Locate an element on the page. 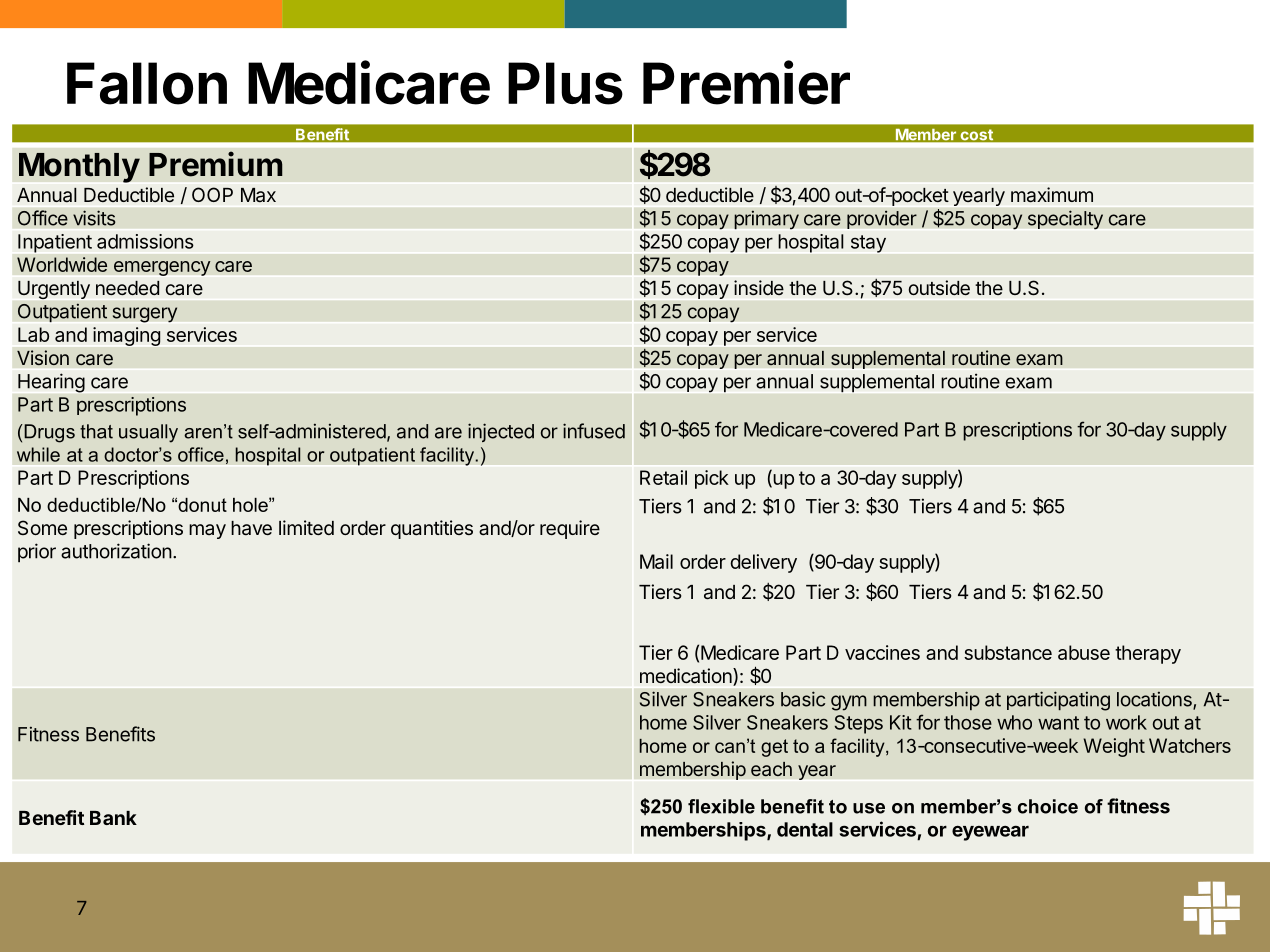 This image has width=1270, height=952. Plus is located at coordinates (565, 83).
